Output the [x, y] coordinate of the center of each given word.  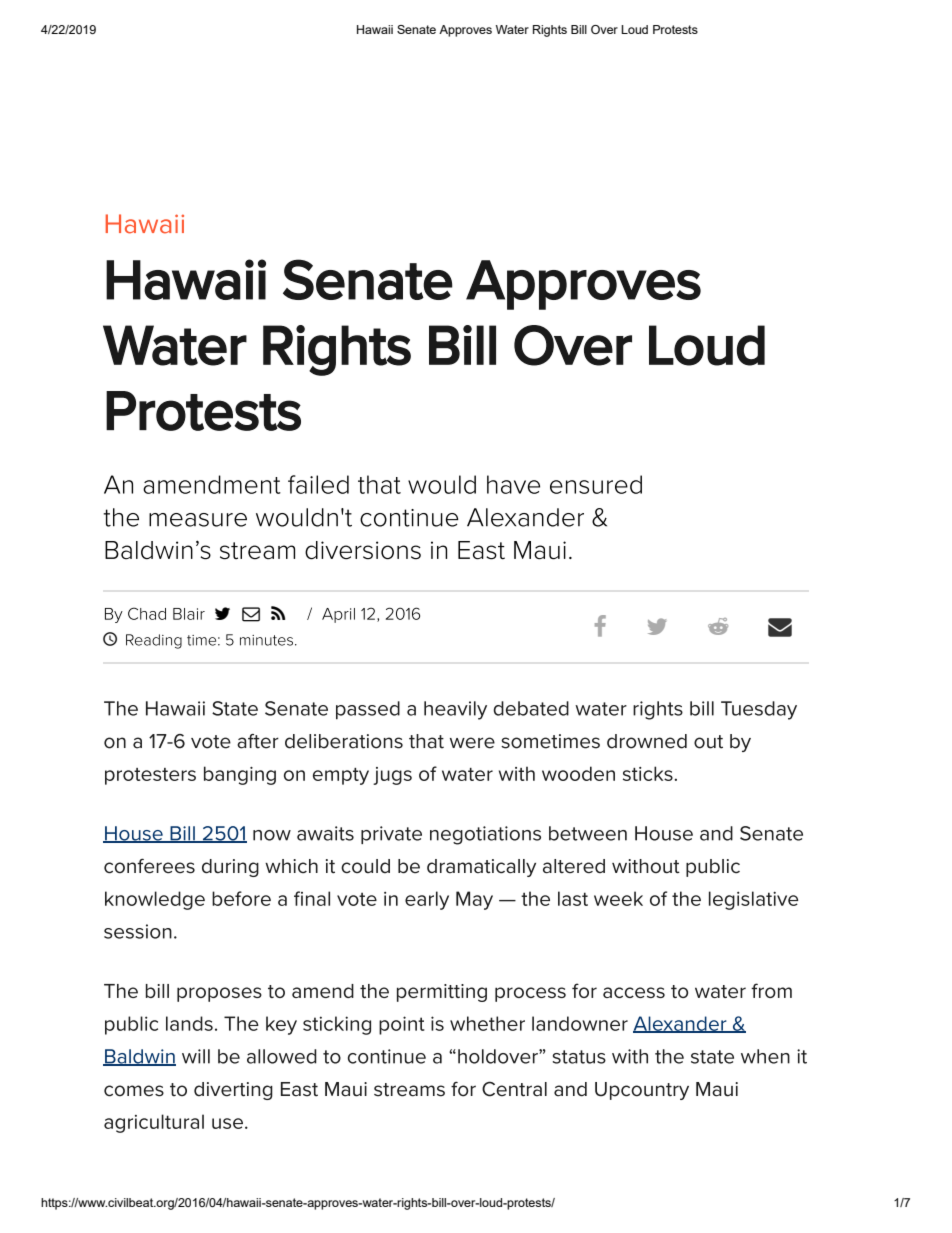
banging [240, 775]
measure [198, 520]
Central [514, 1089]
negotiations [485, 835]
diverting [233, 1091]
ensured [596, 484]
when [765, 1056]
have [513, 484]
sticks [648, 773]
